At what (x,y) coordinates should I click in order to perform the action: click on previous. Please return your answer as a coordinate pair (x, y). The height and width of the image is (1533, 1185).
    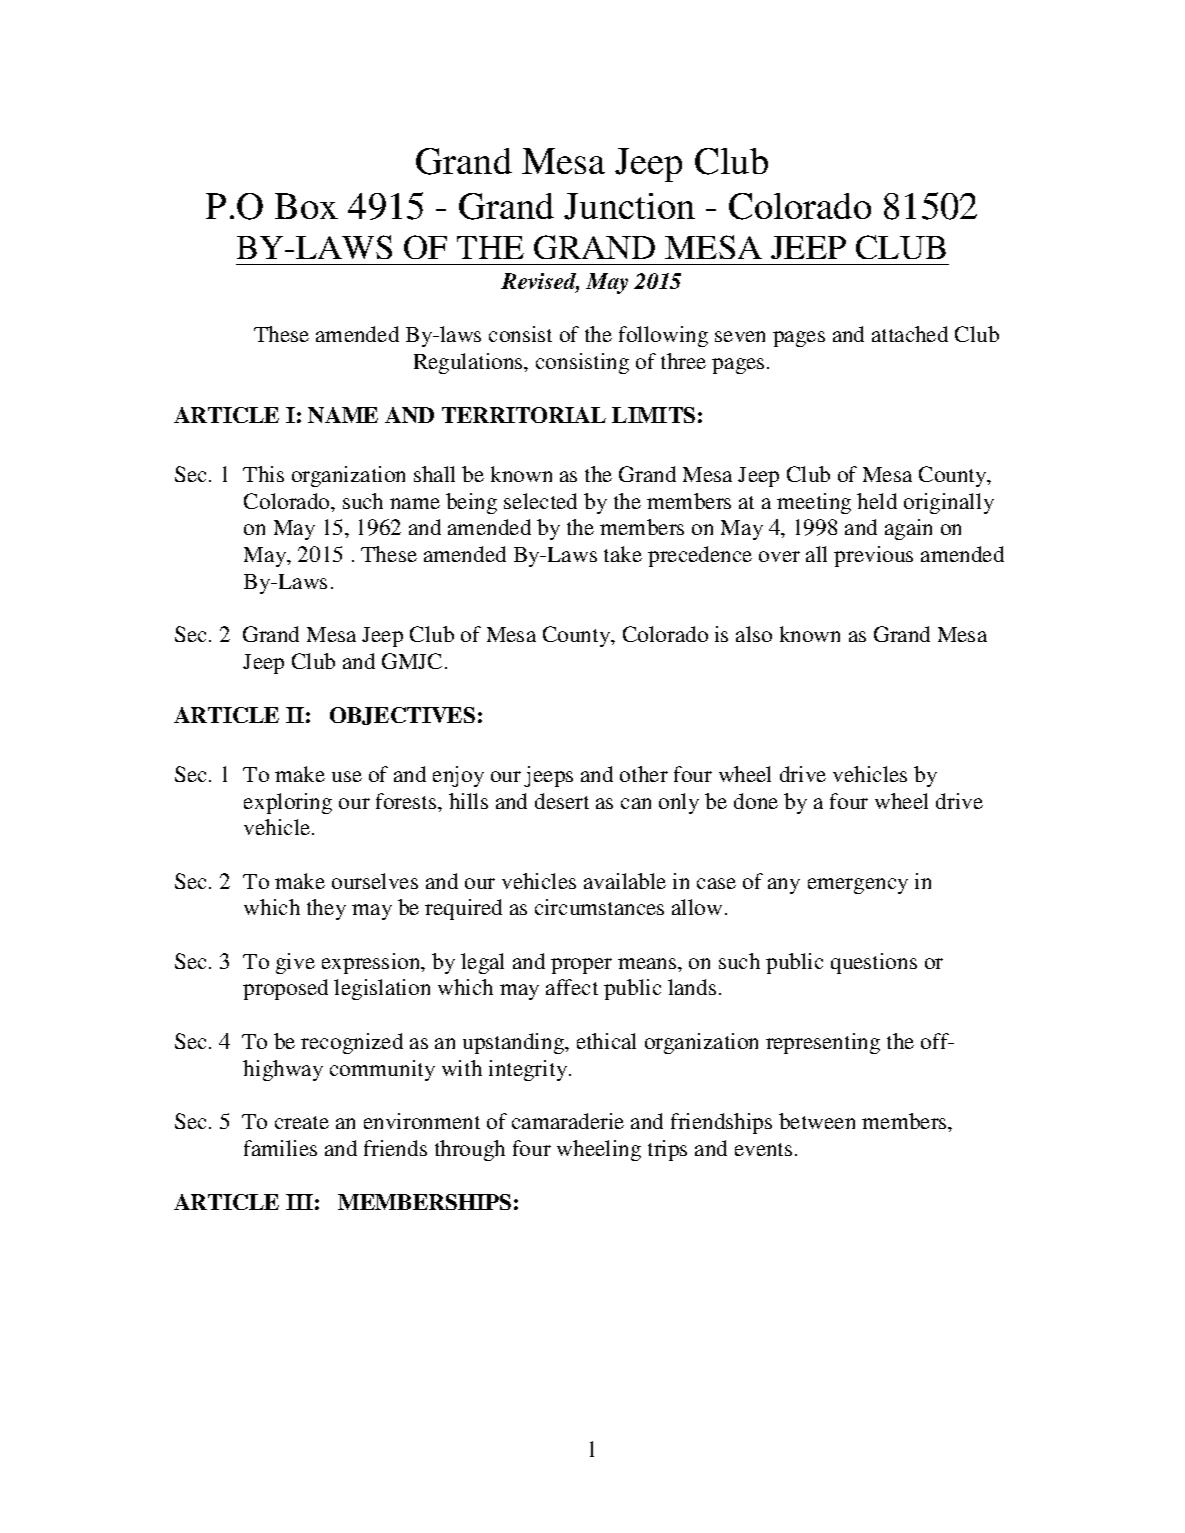
    Looking at the image, I should click on (873, 556).
